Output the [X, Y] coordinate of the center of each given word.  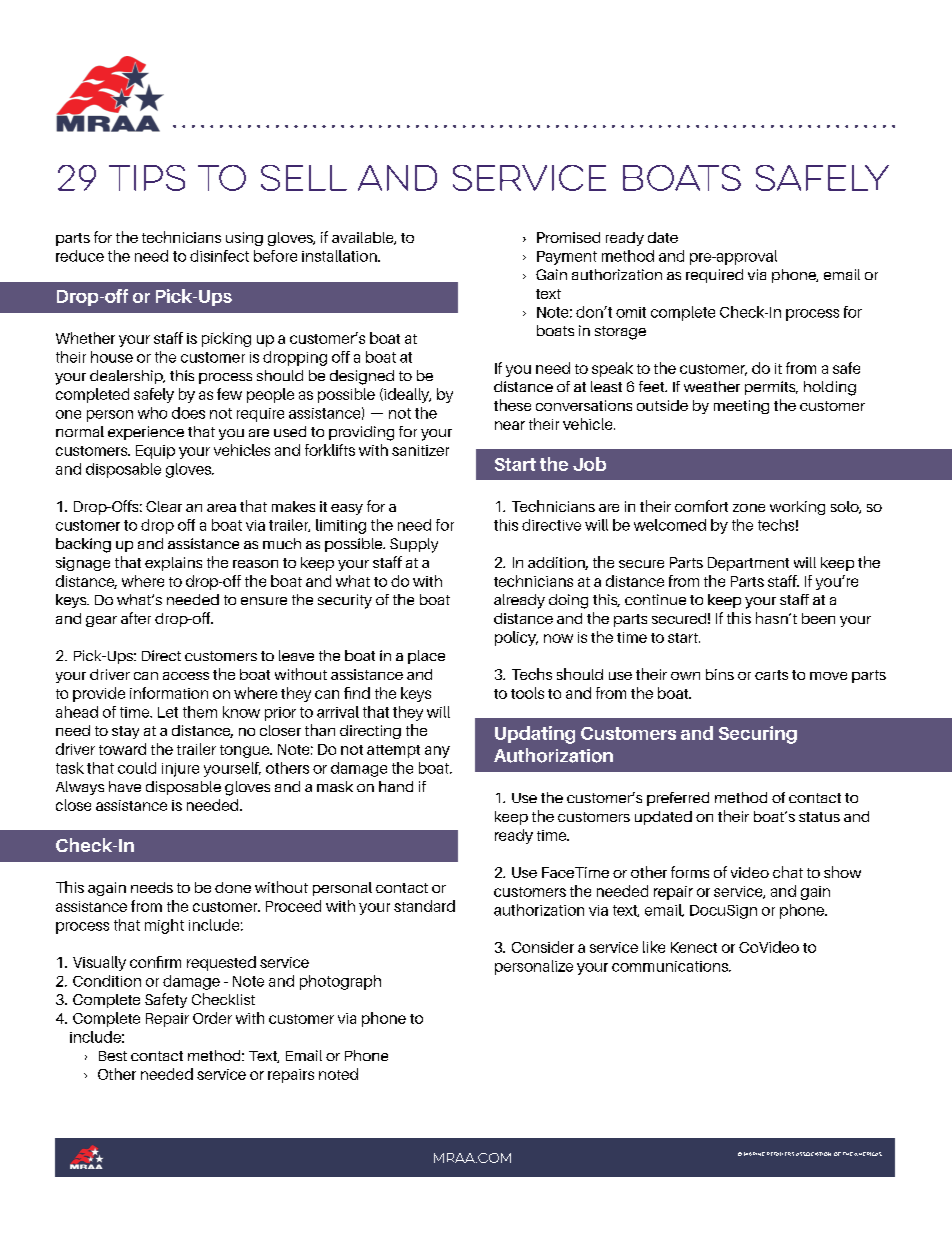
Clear [164, 506]
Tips [147, 178]
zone [749, 508]
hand [396, 786]
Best [113, 1056]
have [125, 786]
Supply [414, 545]
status [819, 817]
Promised [568, 237]
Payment [567, 258]
